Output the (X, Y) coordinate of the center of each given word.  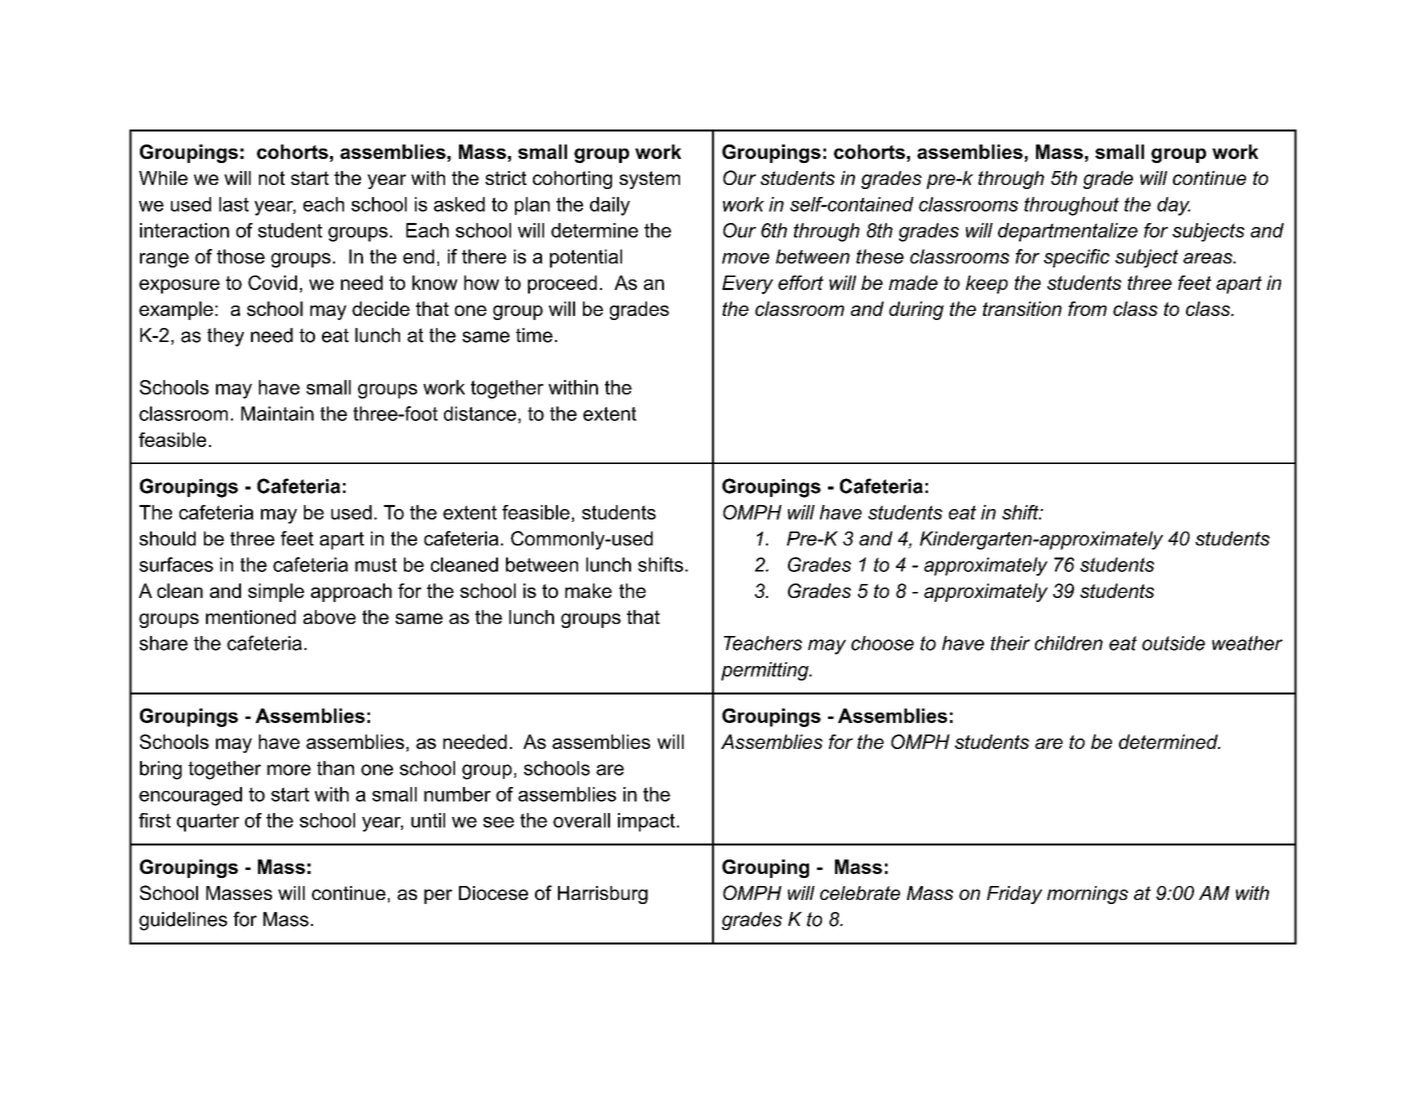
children (1069, 643)
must (376, 565)
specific (1077, 258)
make (588, 590)
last (234, 204)
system (649, 180)
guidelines (183, 921)
